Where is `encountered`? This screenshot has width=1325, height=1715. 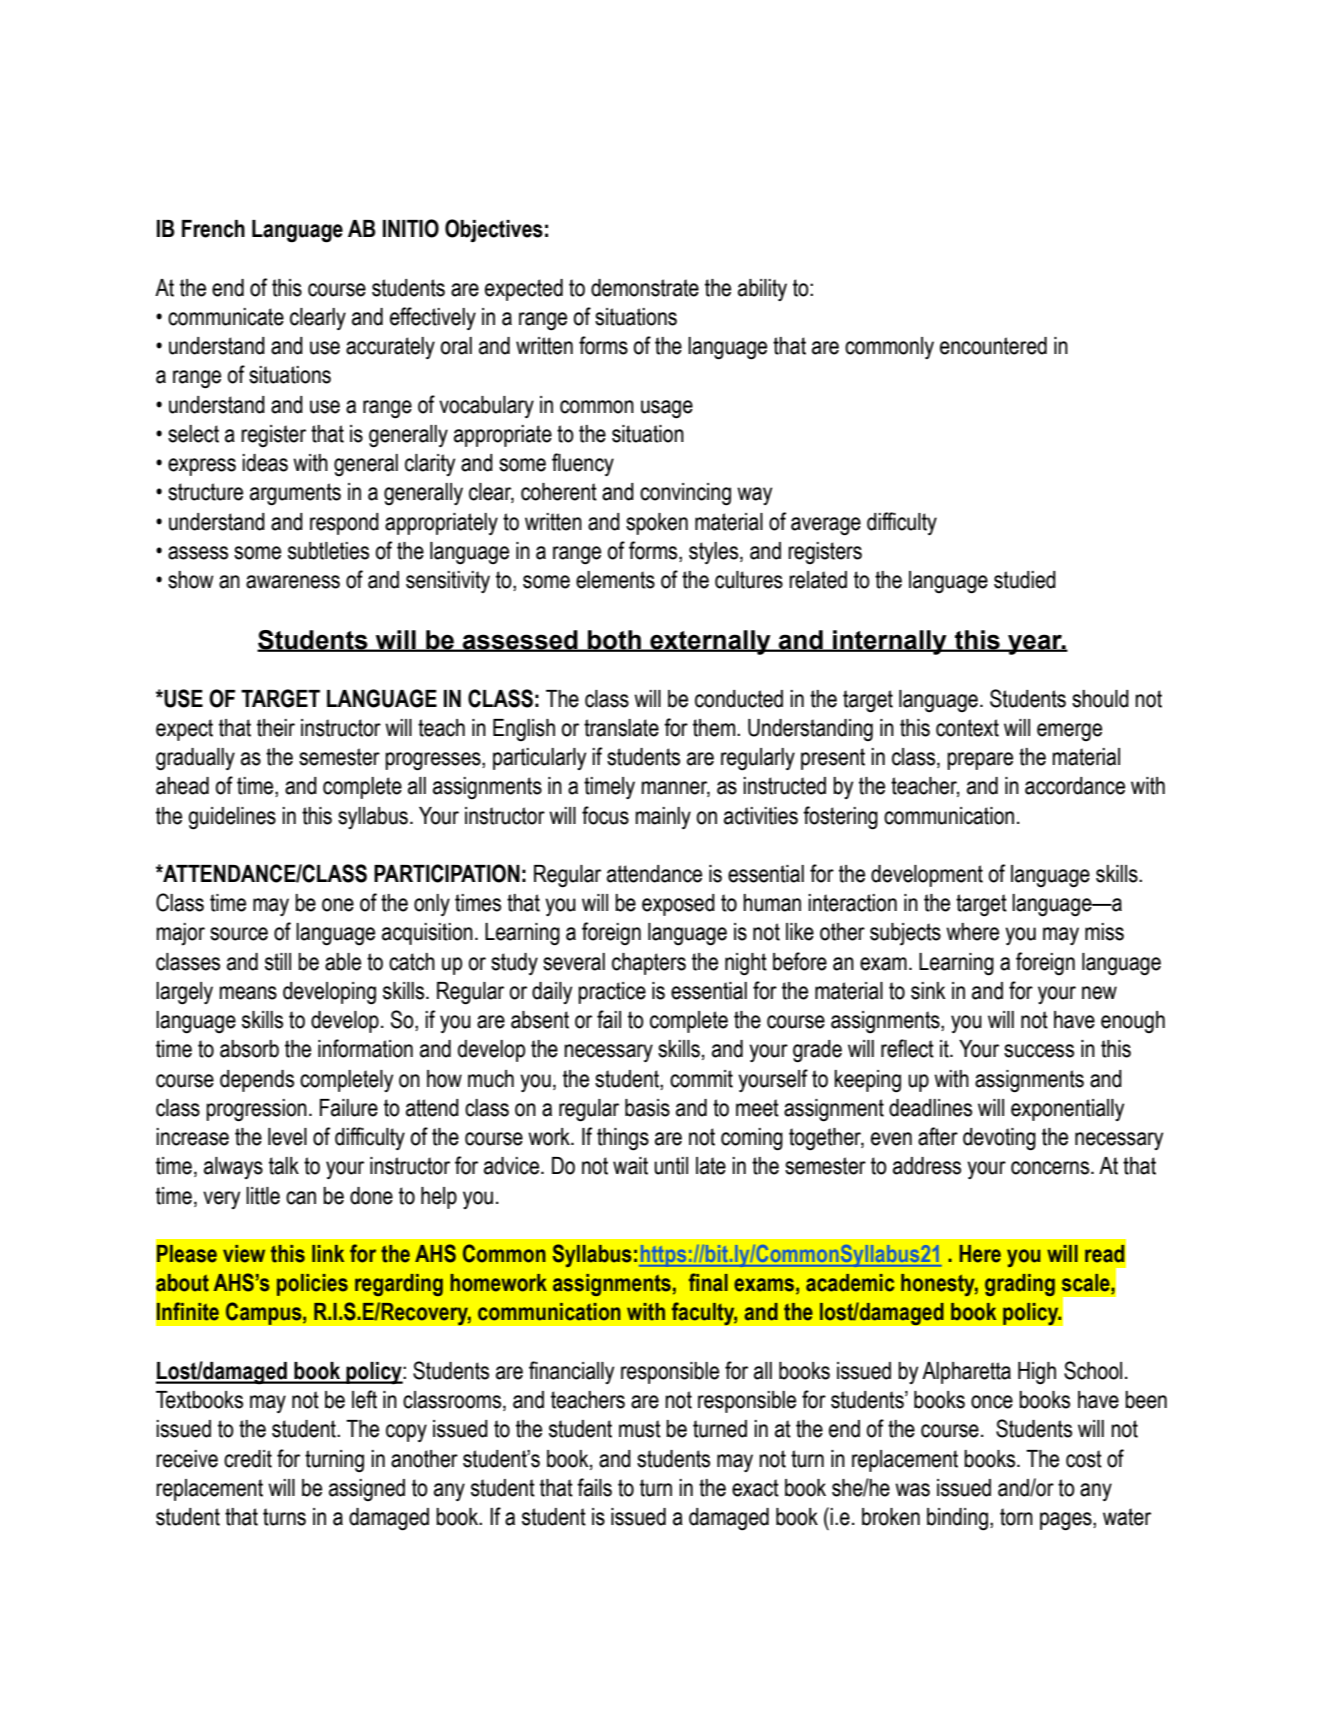
encountered is located at coordinates (993, 346).
